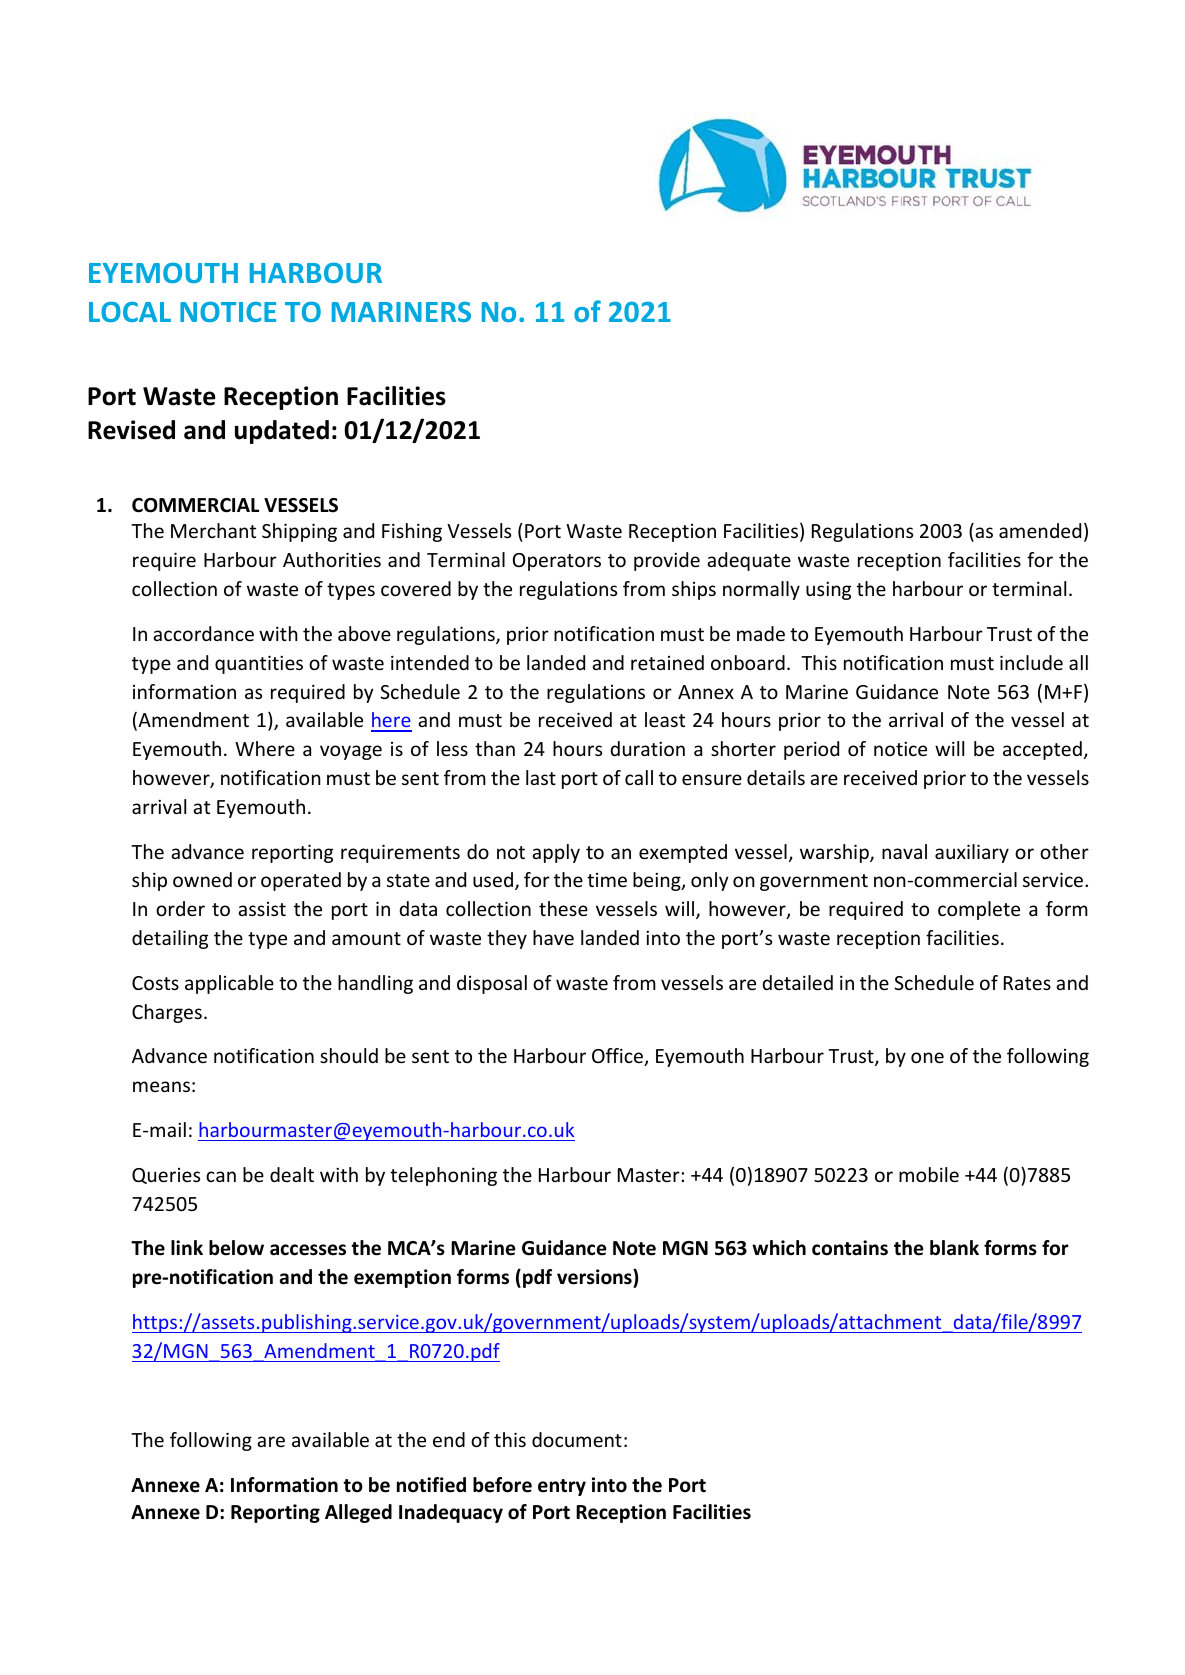 This document has width=1185, height=1675. I want to click on accepted, so click(1042, 750).
